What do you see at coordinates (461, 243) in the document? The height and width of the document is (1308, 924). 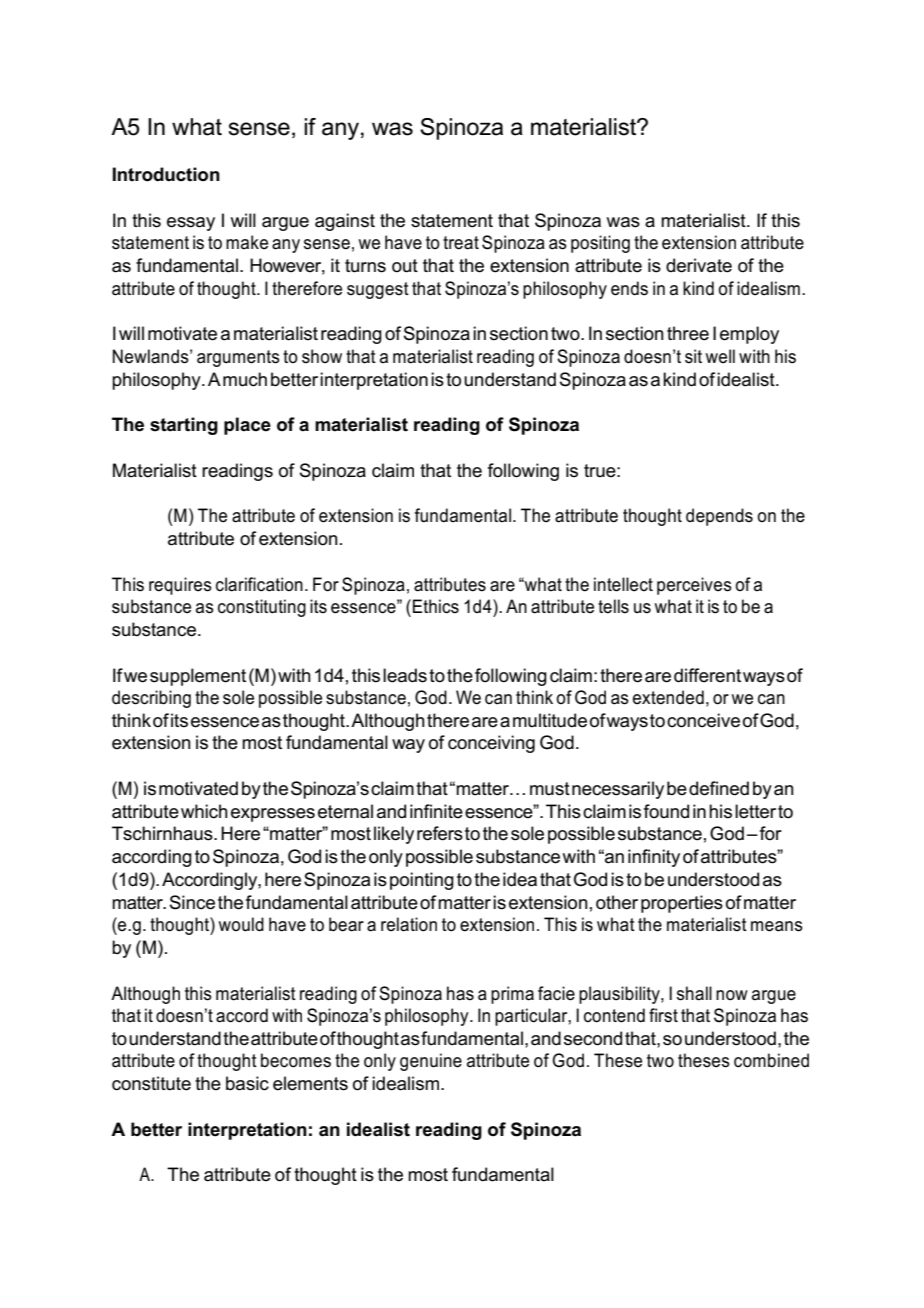 I see `treat` at bounding box center [461, 243].
